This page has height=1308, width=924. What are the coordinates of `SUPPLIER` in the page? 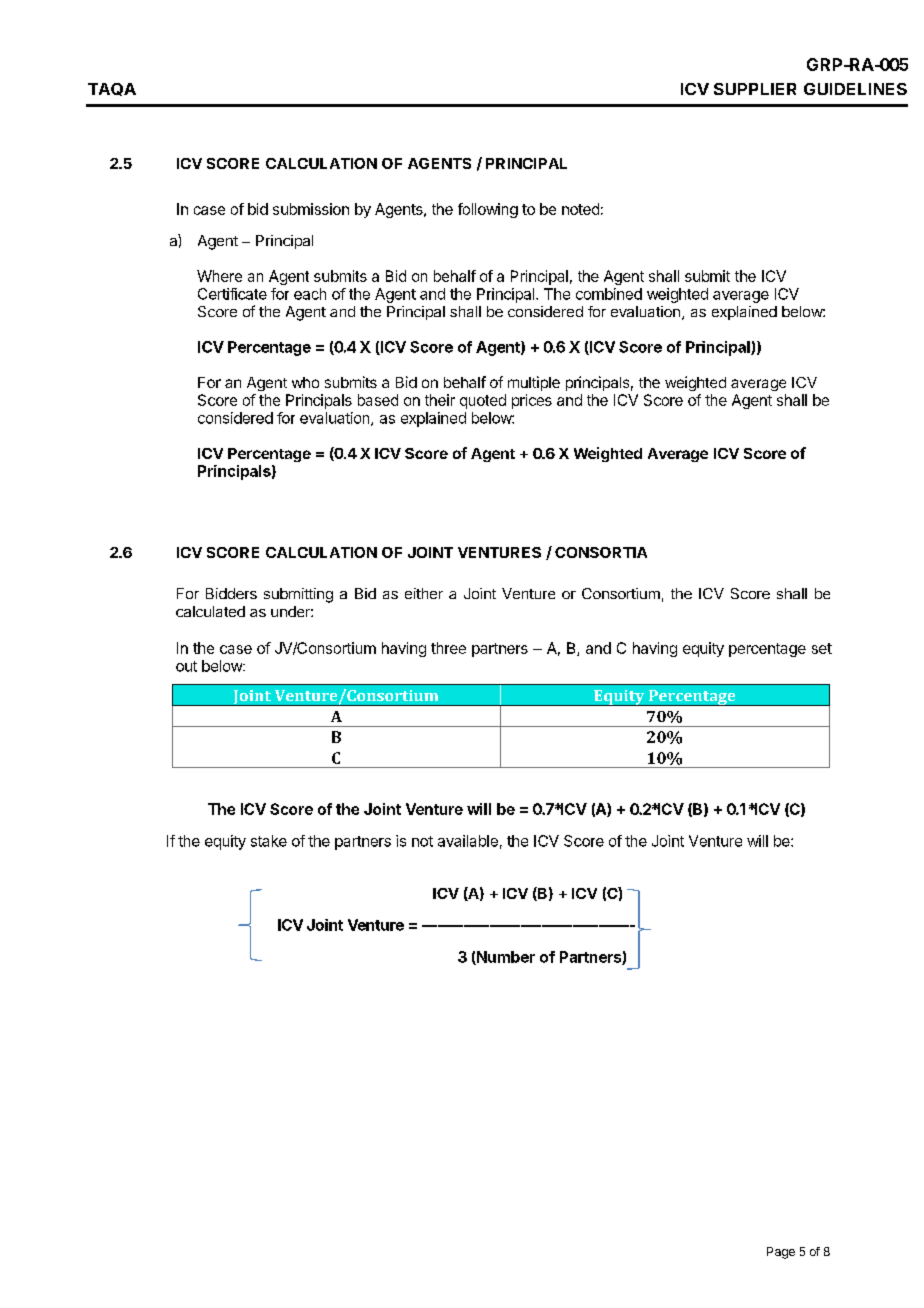 It's located at (755, 89).
